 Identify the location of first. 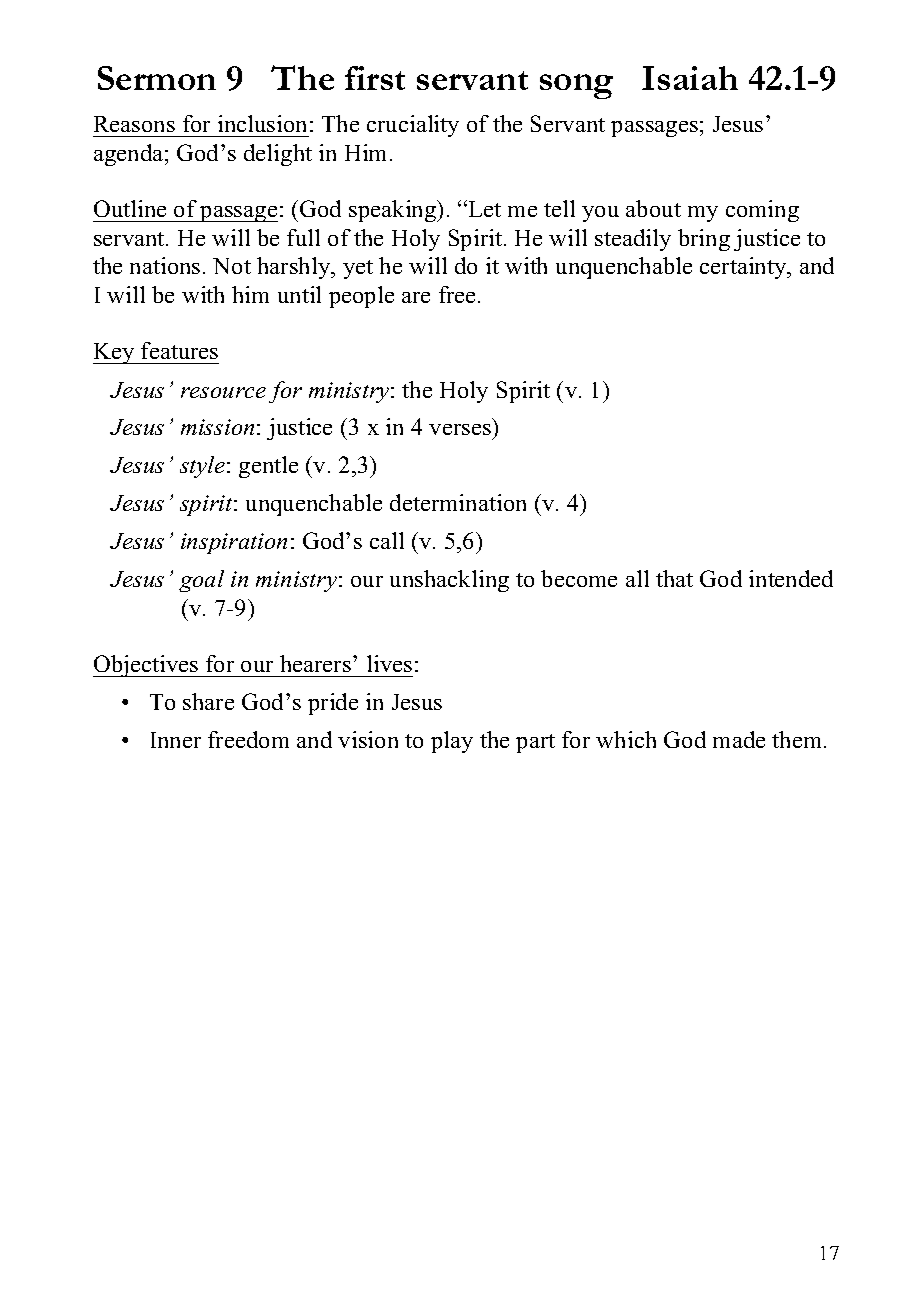
(375, 78).
